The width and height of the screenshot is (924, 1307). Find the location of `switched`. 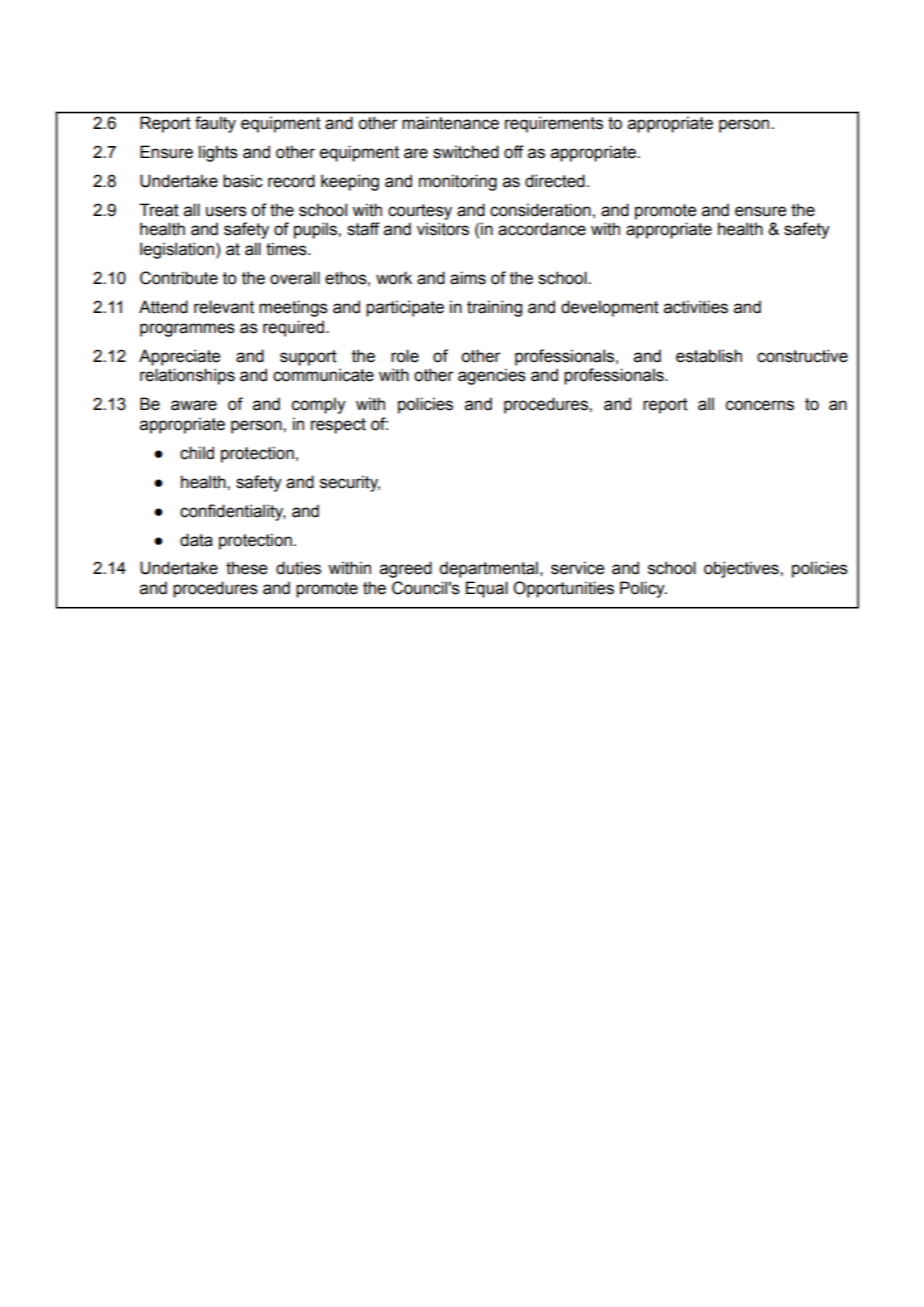

switched is located at coordinates (466, 152).
